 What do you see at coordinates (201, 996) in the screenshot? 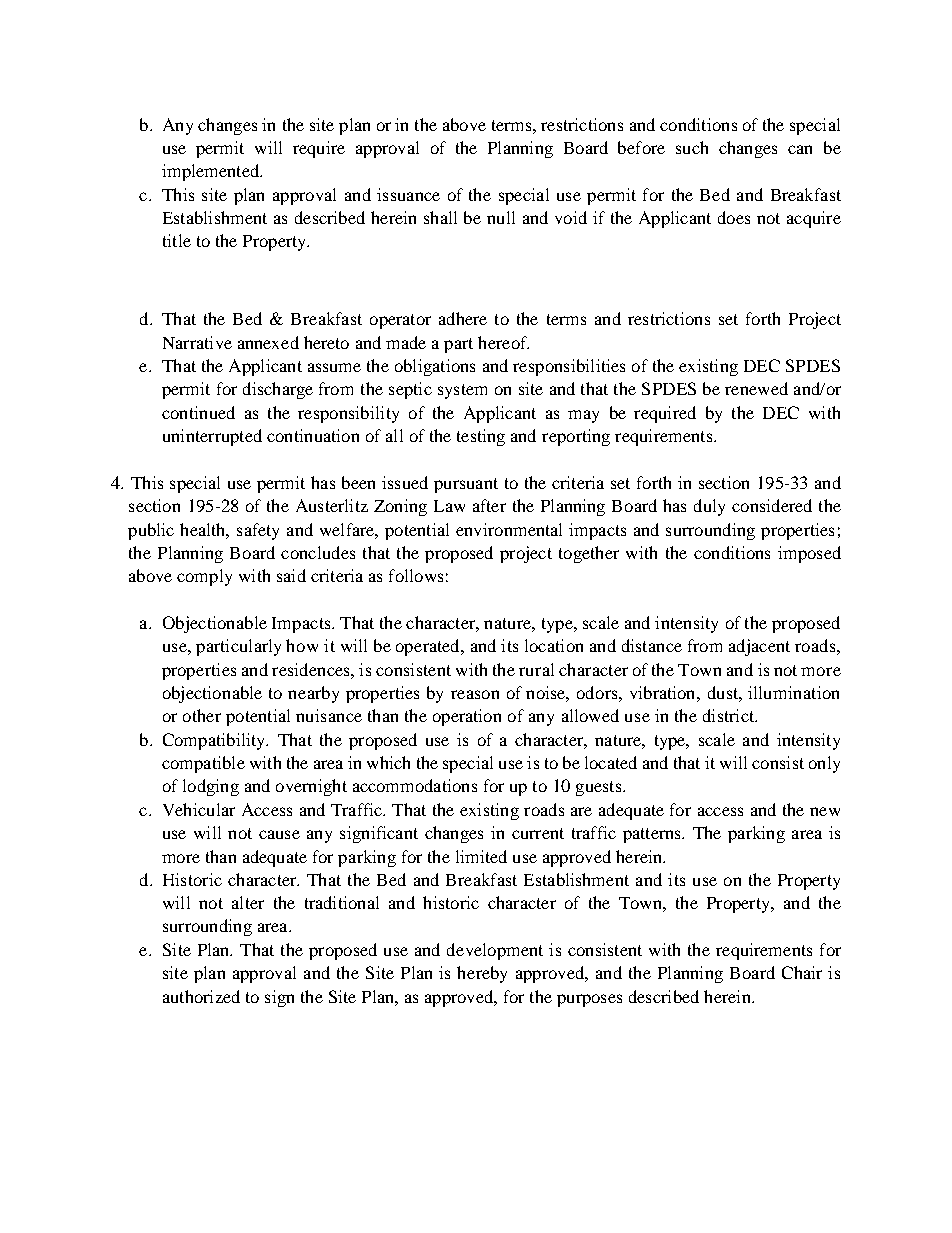
I see `authorized` at bounding box center [201, 996].
